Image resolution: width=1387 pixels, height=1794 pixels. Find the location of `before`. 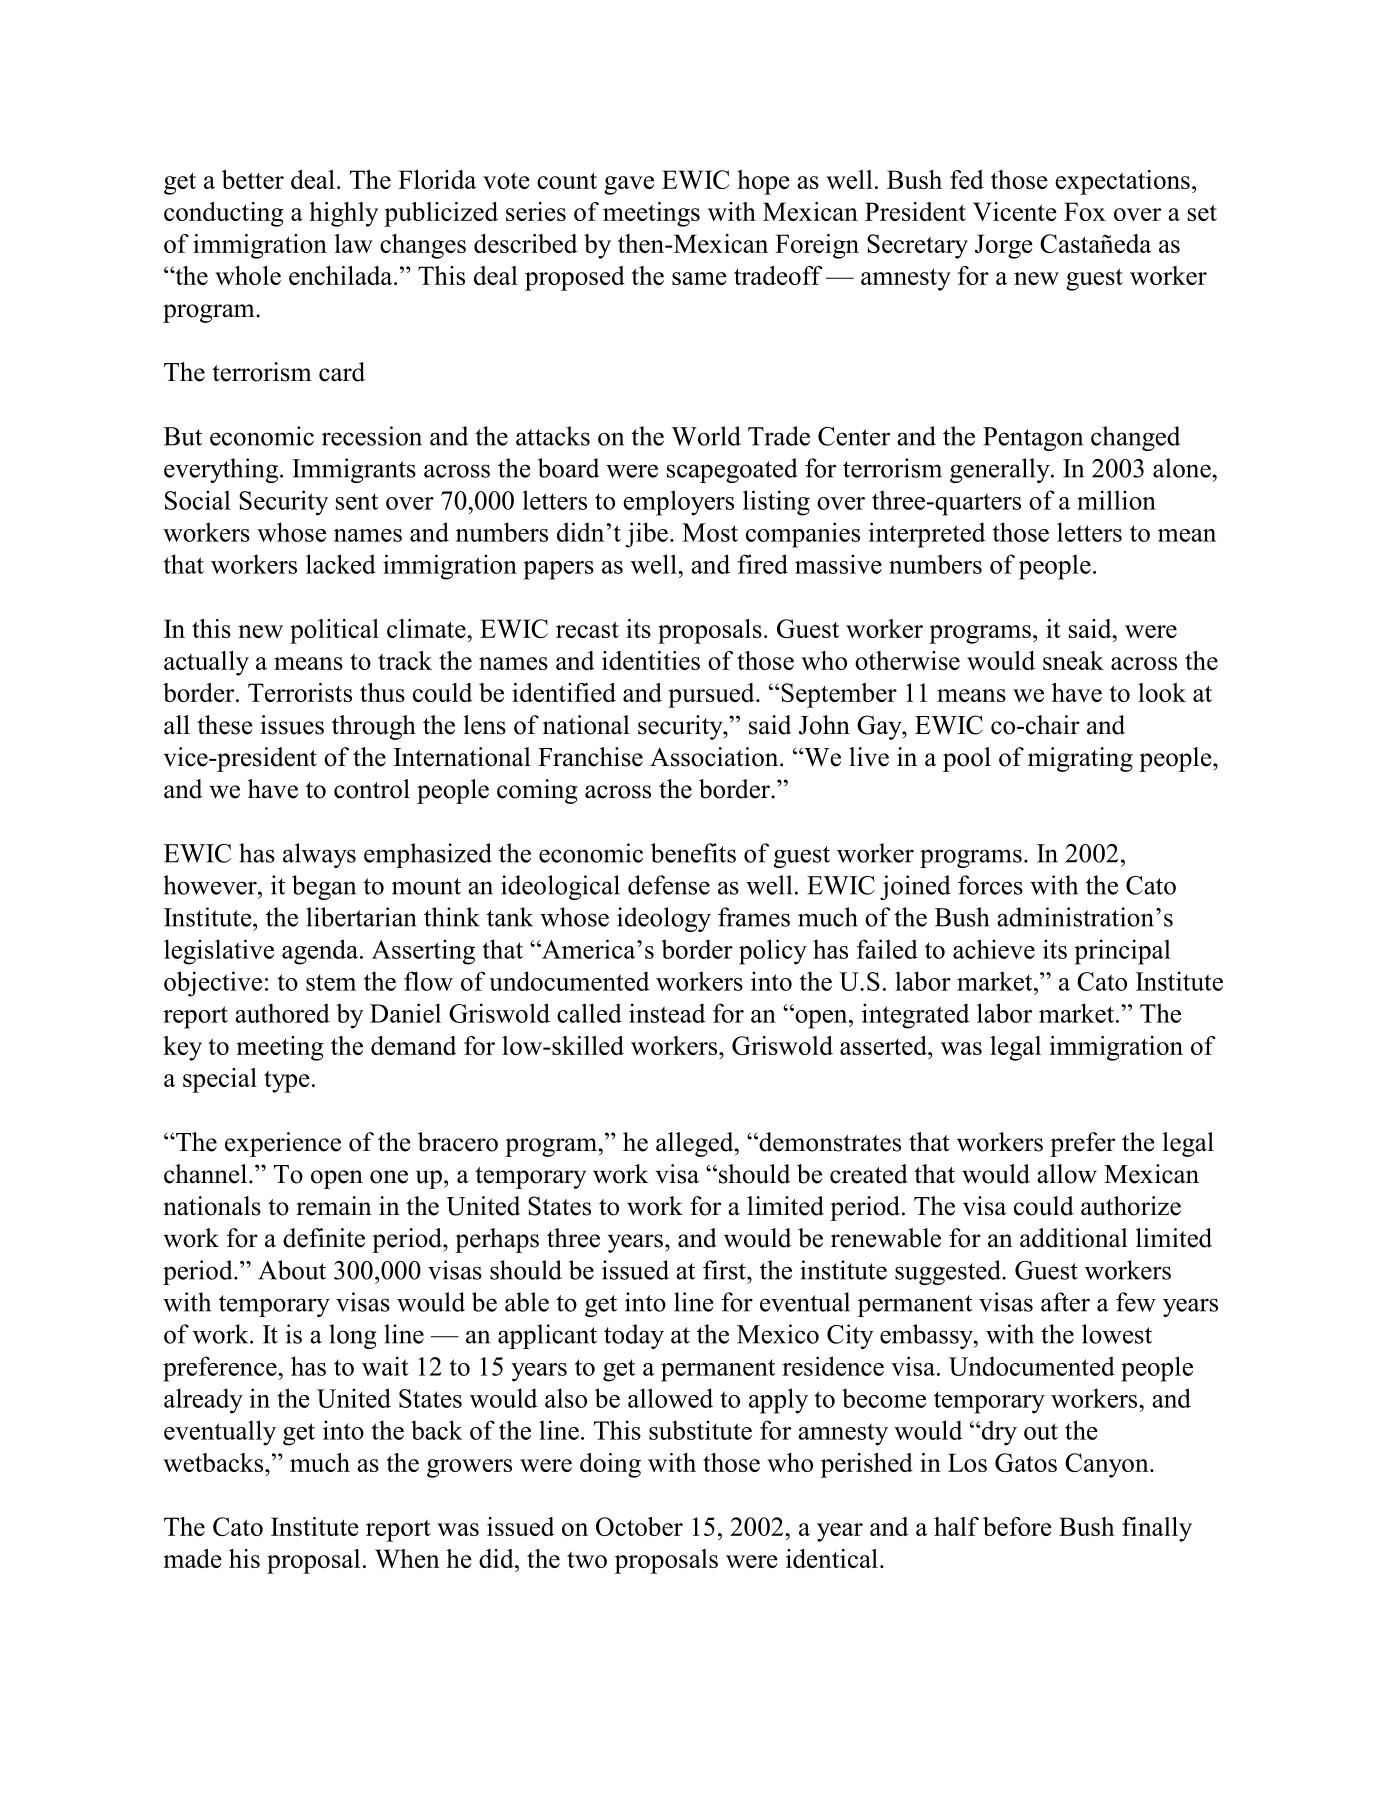

before is located at coordinates (1017, 1526).
